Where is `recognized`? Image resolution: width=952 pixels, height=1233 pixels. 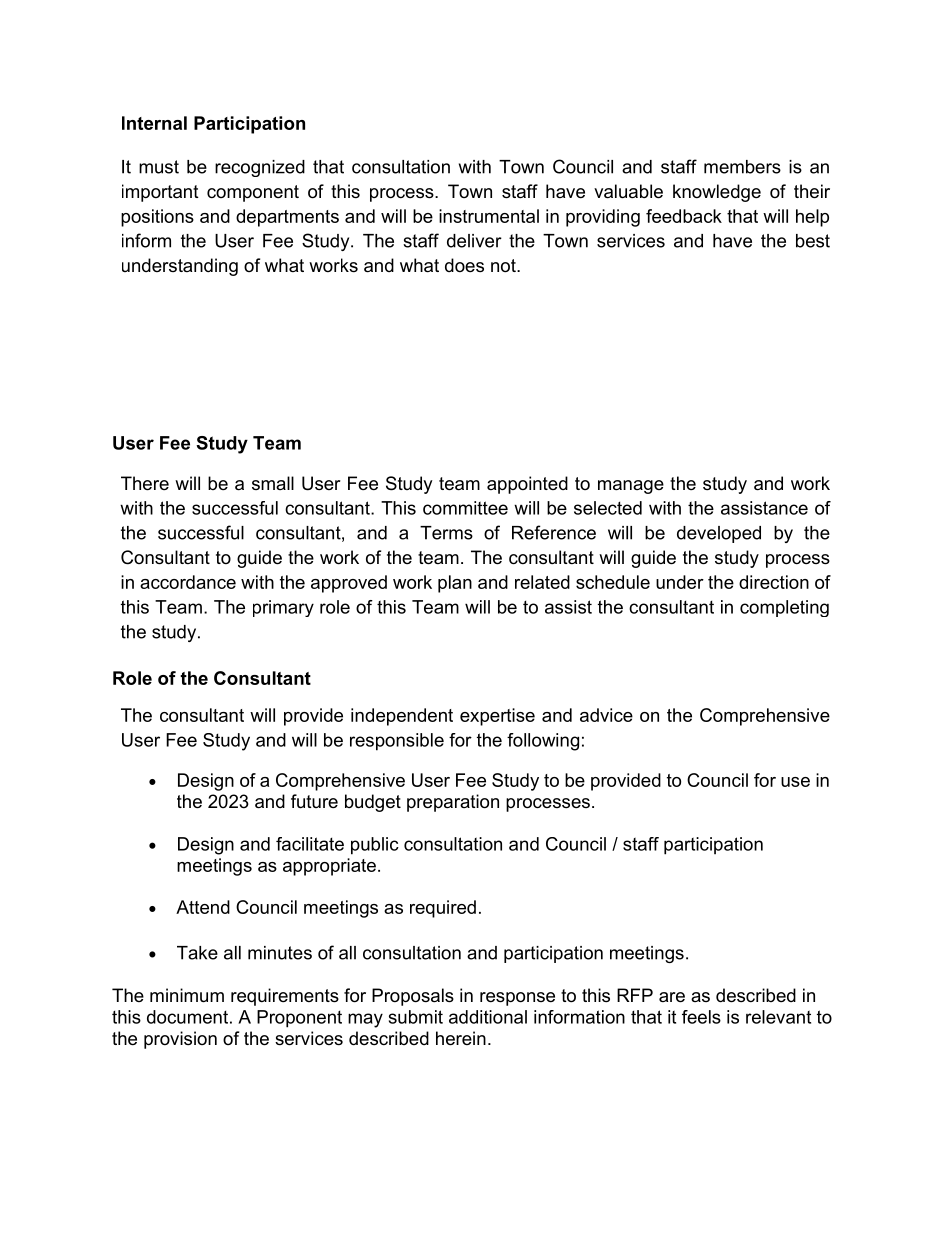
recognized is located at coordinates (260, 168).
